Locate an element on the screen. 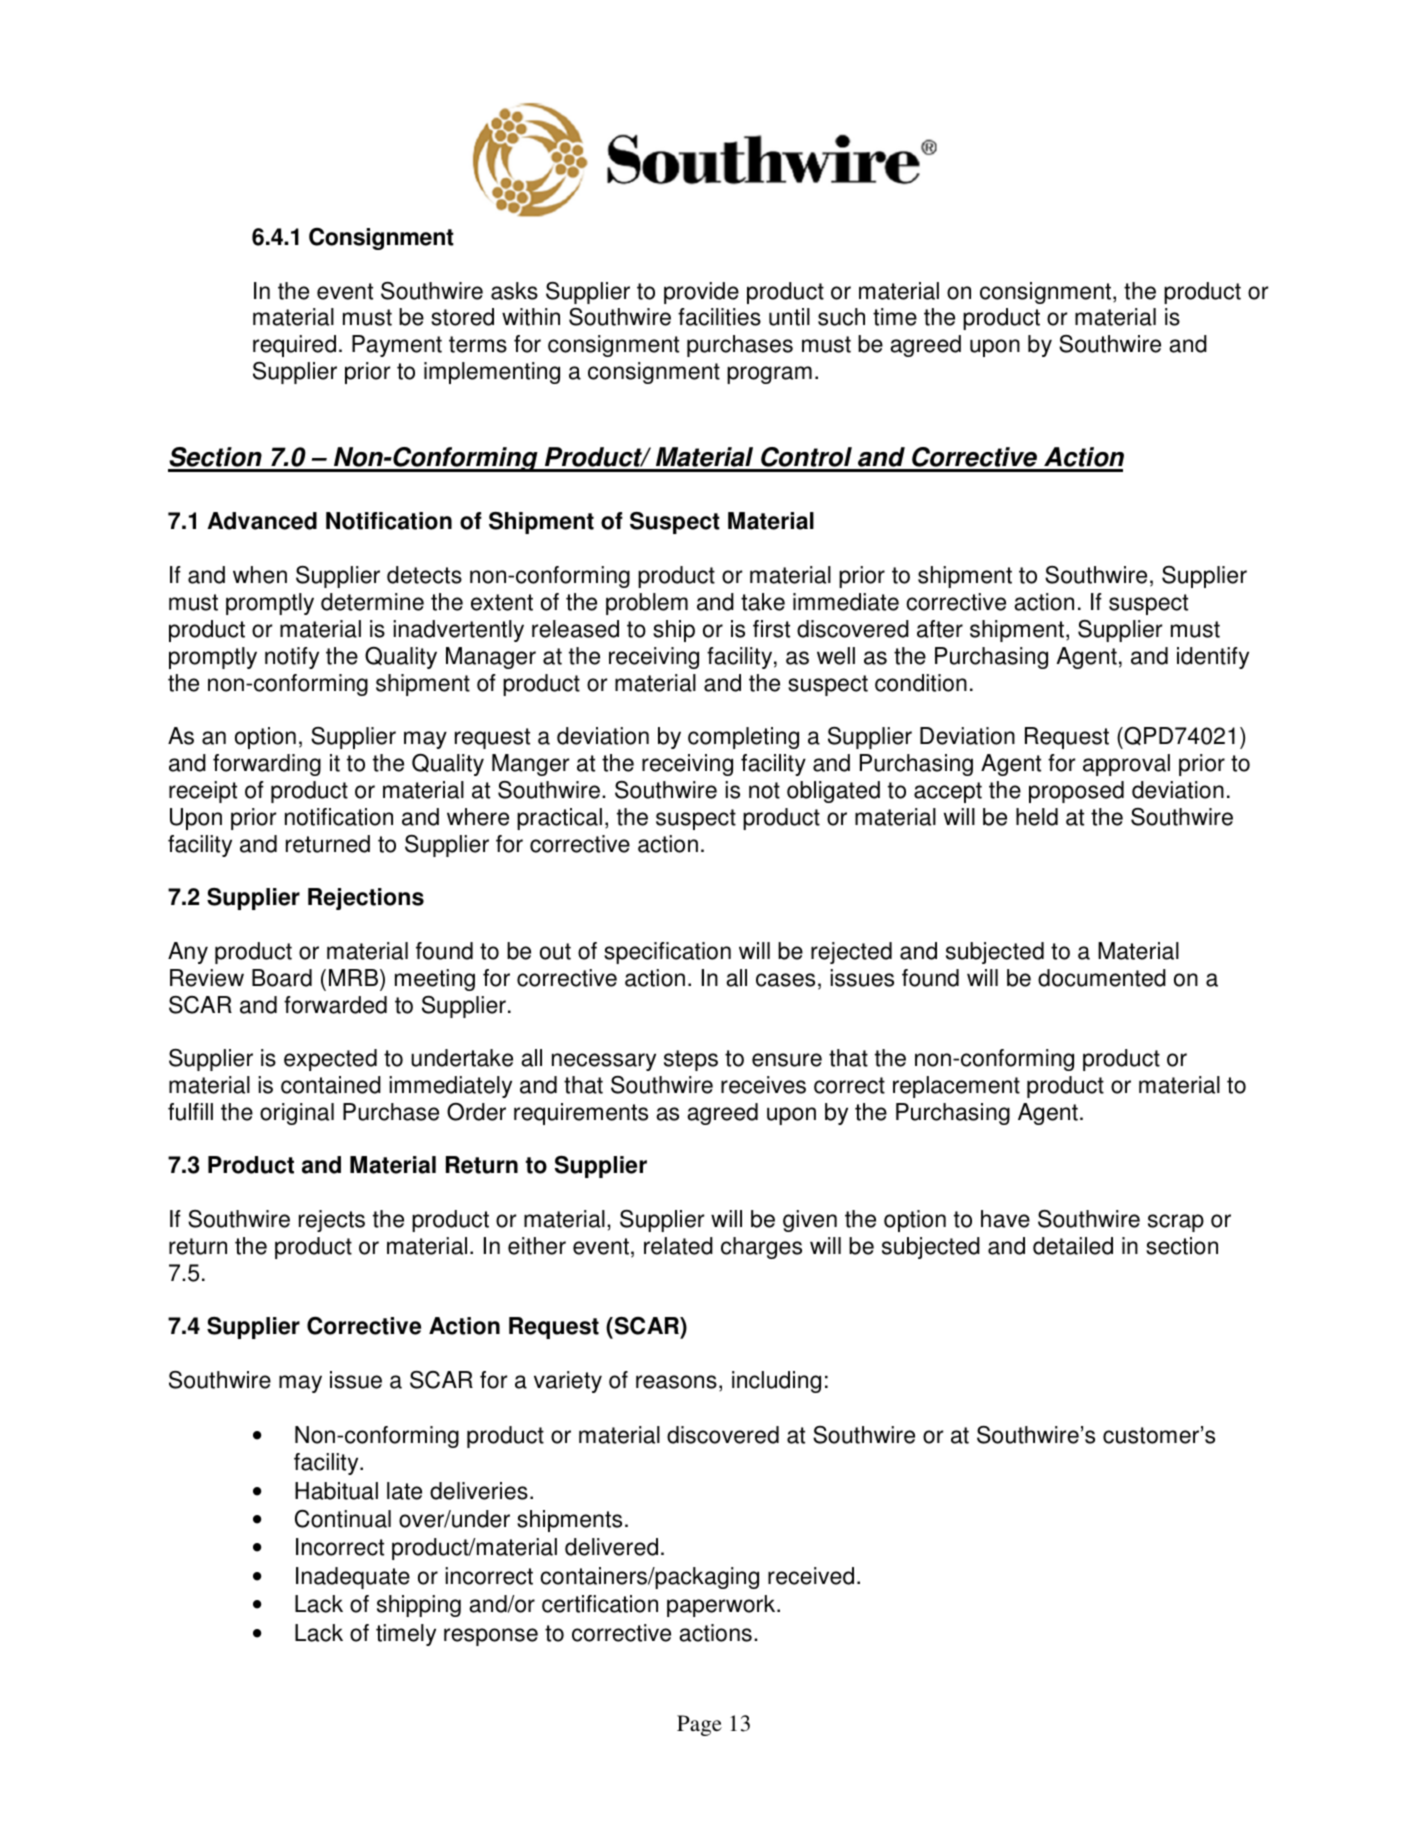 This screenshot has width=1428, height=1848. Inadequate is located at coordinates (353, 1578).
